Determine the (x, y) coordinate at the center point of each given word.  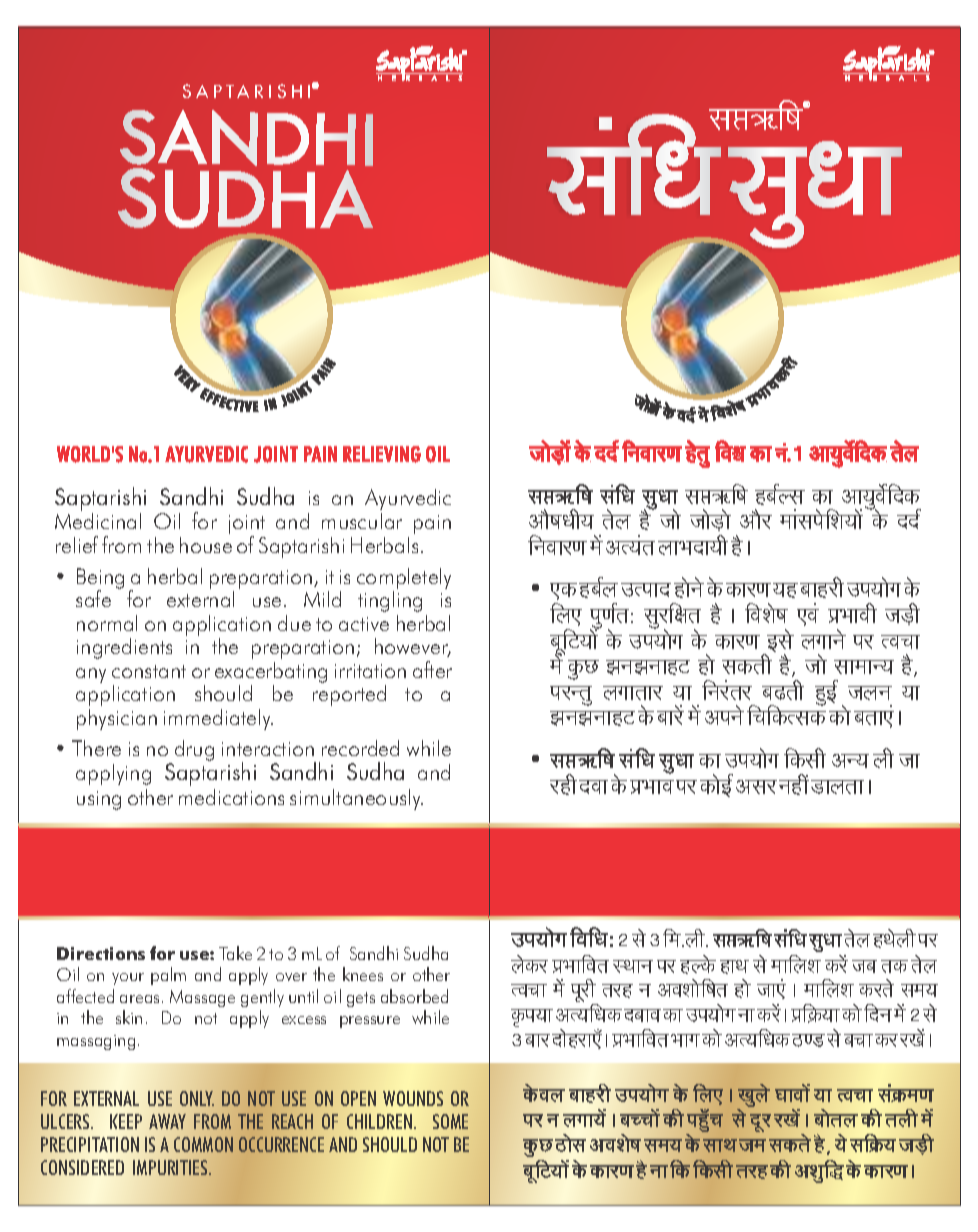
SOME (450, 1121)
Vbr (901, 1118)
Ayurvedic (408, 499)
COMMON (203, 1144)
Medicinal (98, 519)
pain (432, 524)
